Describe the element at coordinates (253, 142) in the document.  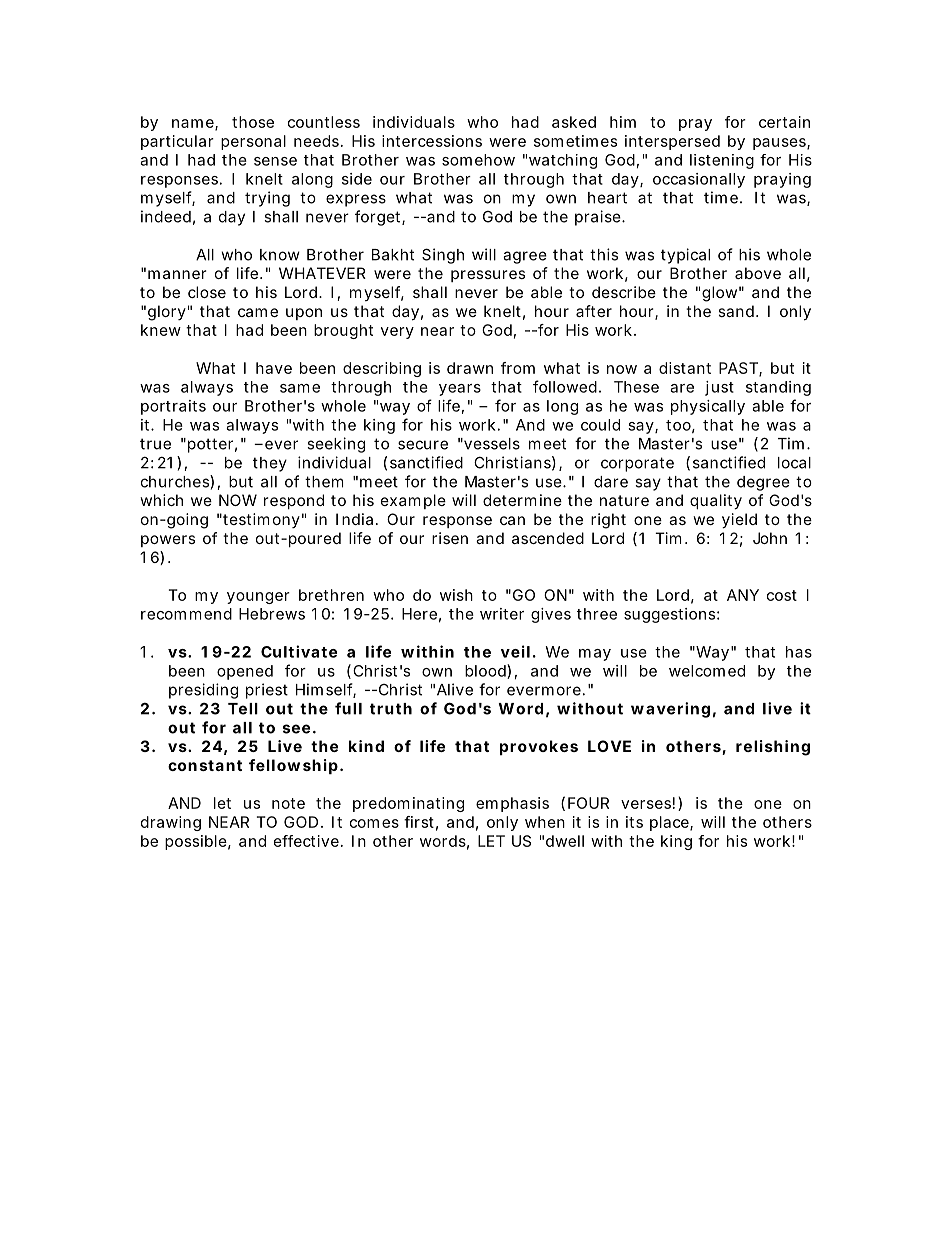
I see `personal` at that location.
